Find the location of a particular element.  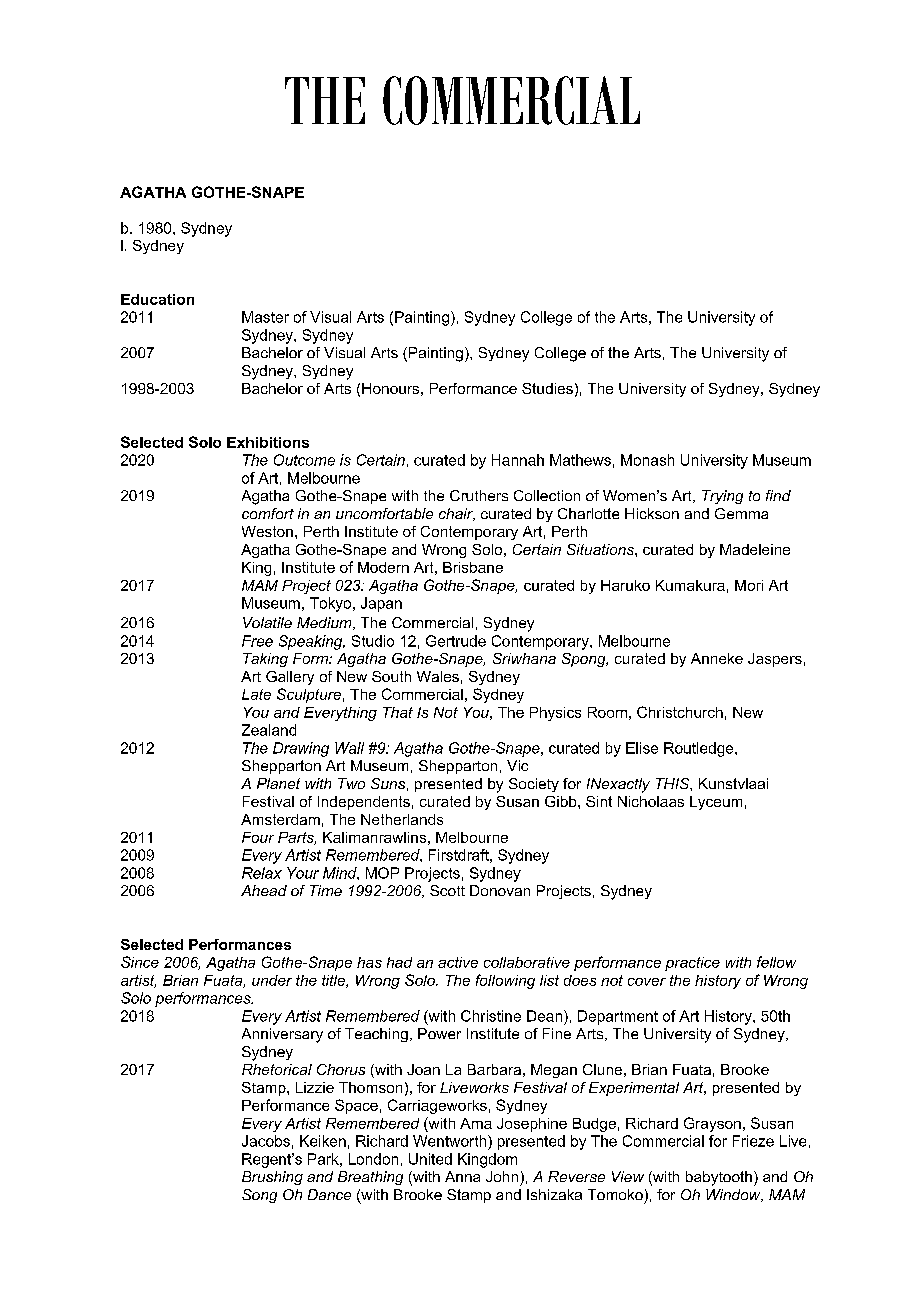

Window is located at coordinates (734, 1195).
